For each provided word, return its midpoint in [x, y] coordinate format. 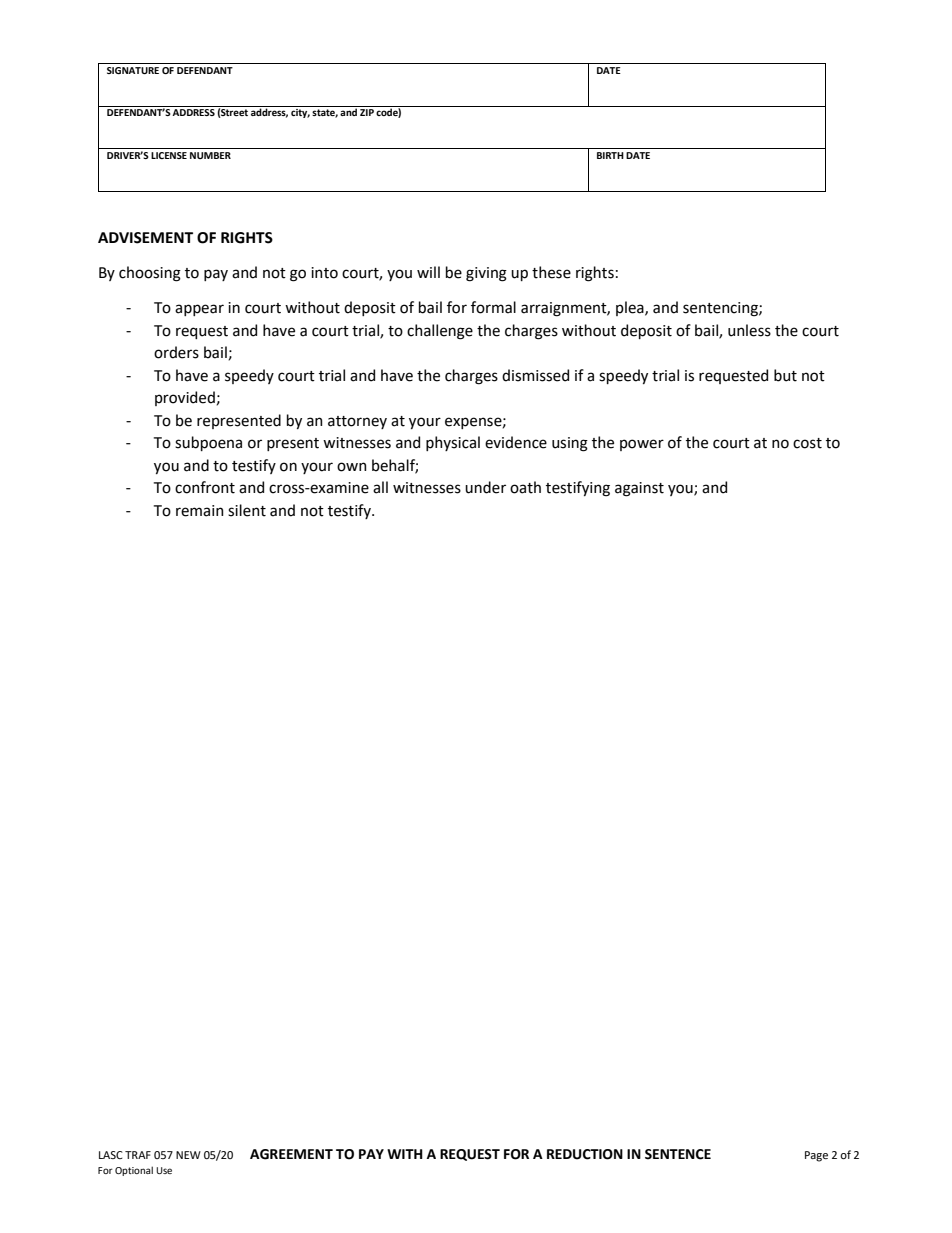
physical [453, 443]
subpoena [208, 443]
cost [807, 443]
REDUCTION [585, 1154]
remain [200, 511]
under [485, 487]
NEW [188, 1155]
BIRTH [610, 155]
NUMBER [210, 155]
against [639, 489]
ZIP [367, 112]
